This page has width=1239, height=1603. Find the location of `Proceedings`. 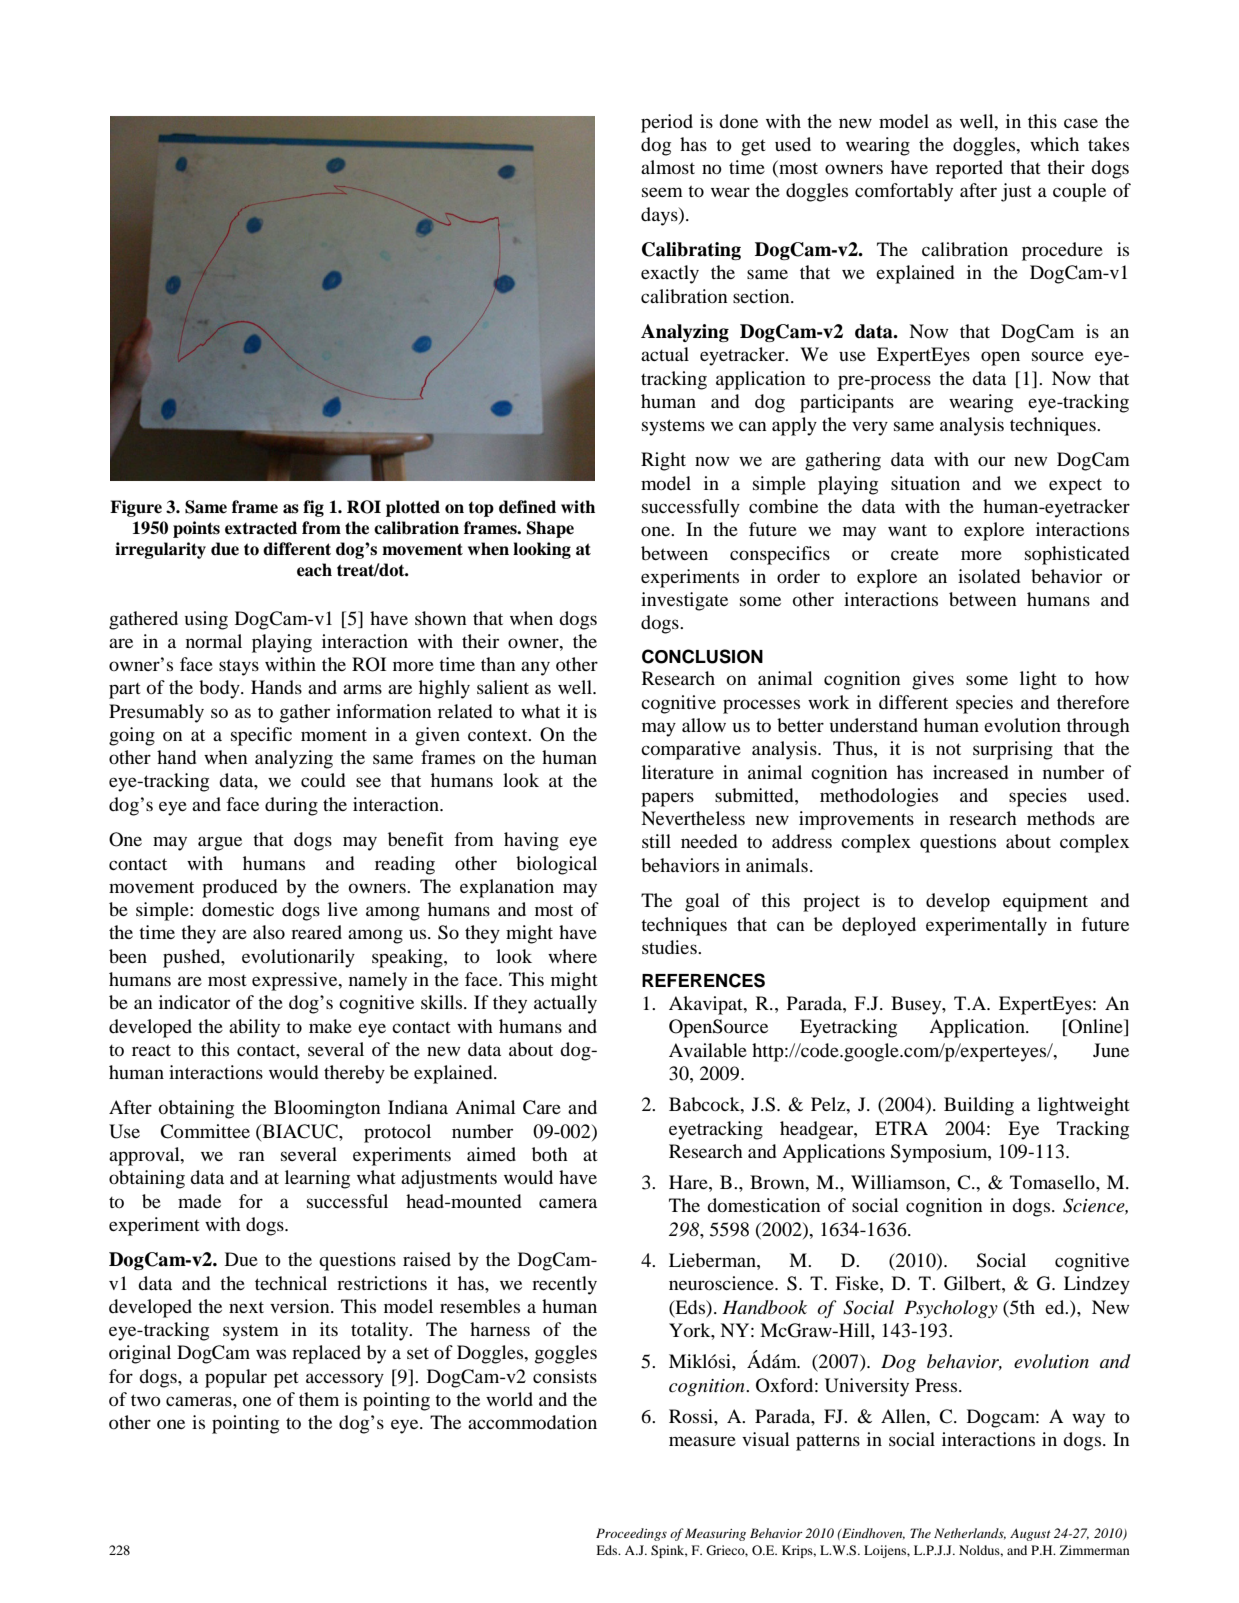

Proceedings is located at coordinates (631, 1534).
